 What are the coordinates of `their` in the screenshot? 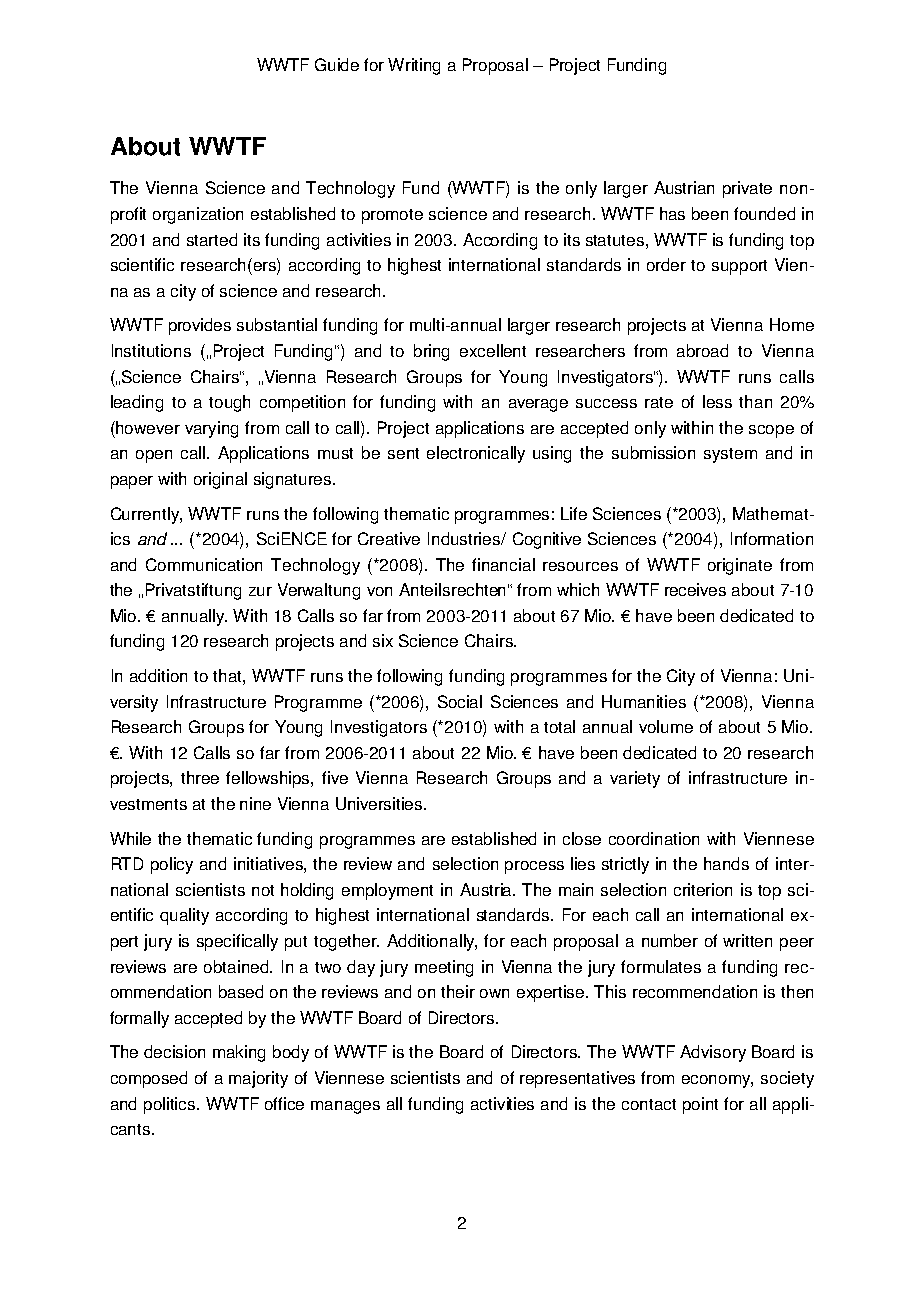 It's located at (458, 991).
